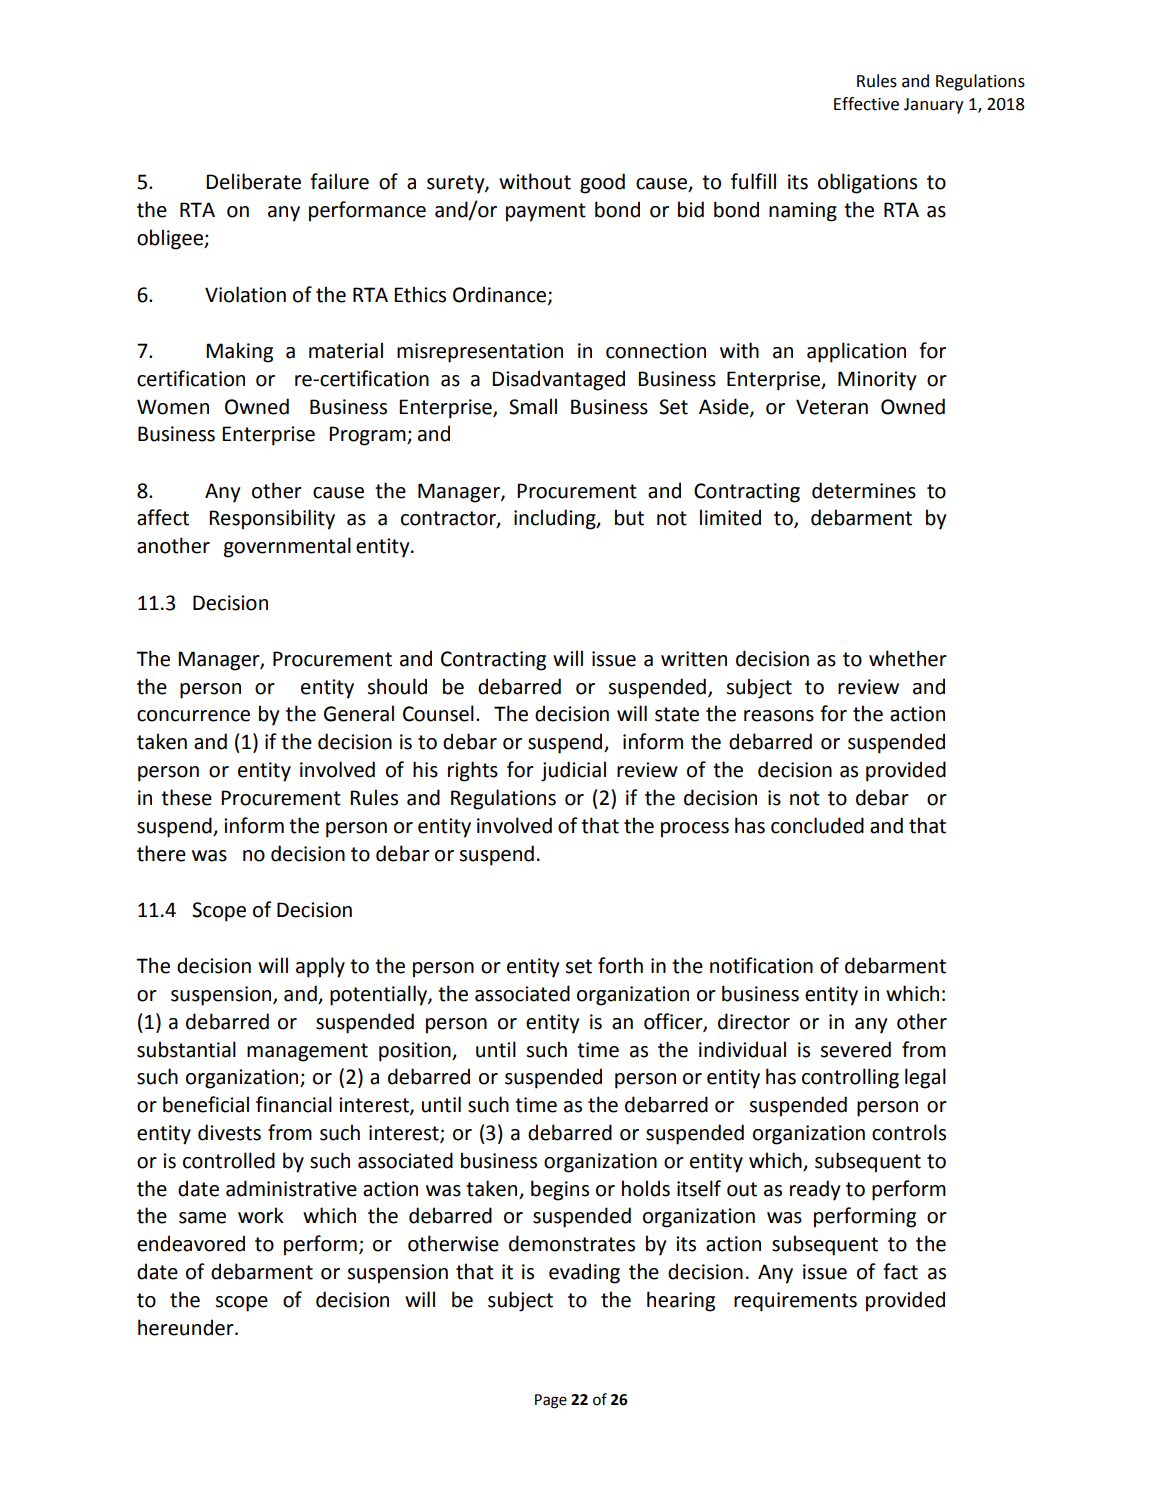 Image resolution: width=1162 pixels, height=1503 pixels. Describe the element at coordinates (533, 406) in the screenshot. I see `Small` at that location.
